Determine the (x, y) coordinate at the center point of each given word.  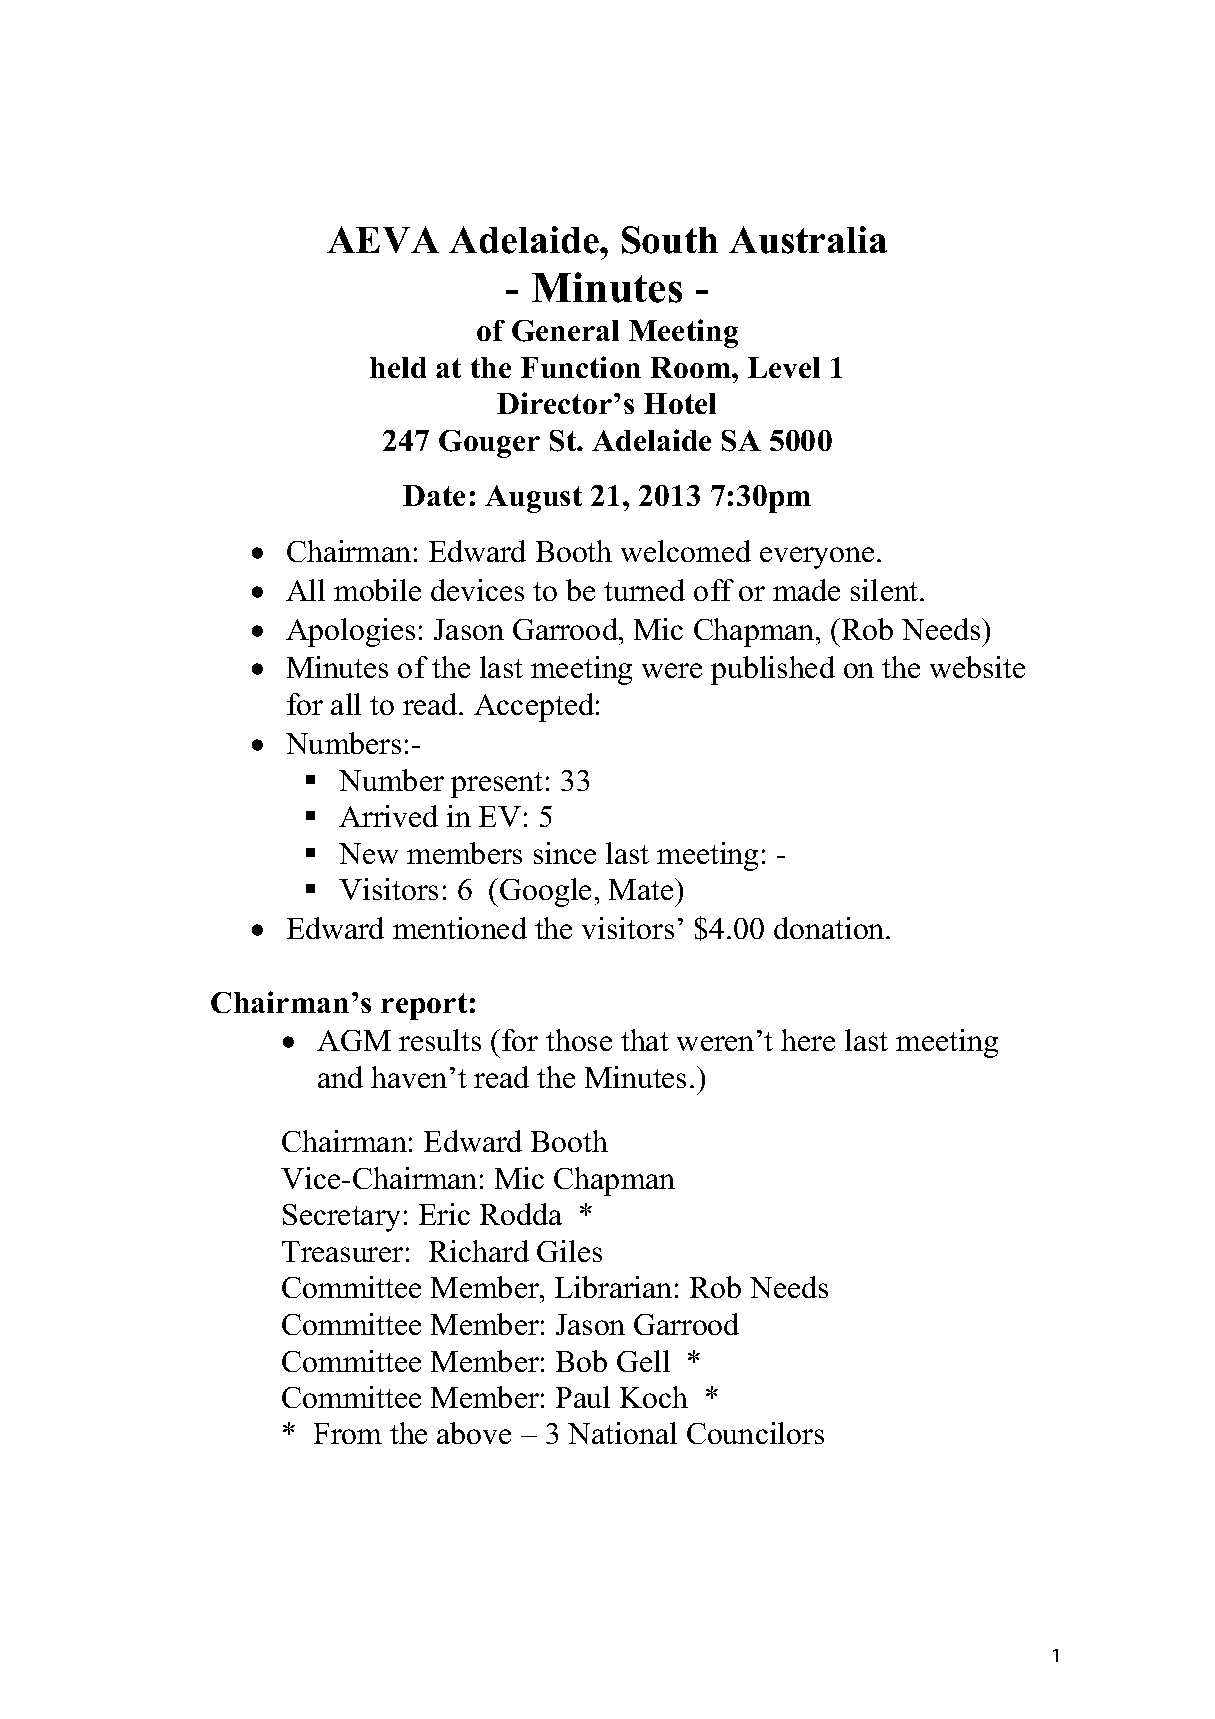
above (474, 1433)
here (808, 1040)
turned (644, 590)
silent (886, 590)
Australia (808, 240)
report (424, 1006)
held (398, 367)
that (645, 1040)
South (670, 240)
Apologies (350, 632)
